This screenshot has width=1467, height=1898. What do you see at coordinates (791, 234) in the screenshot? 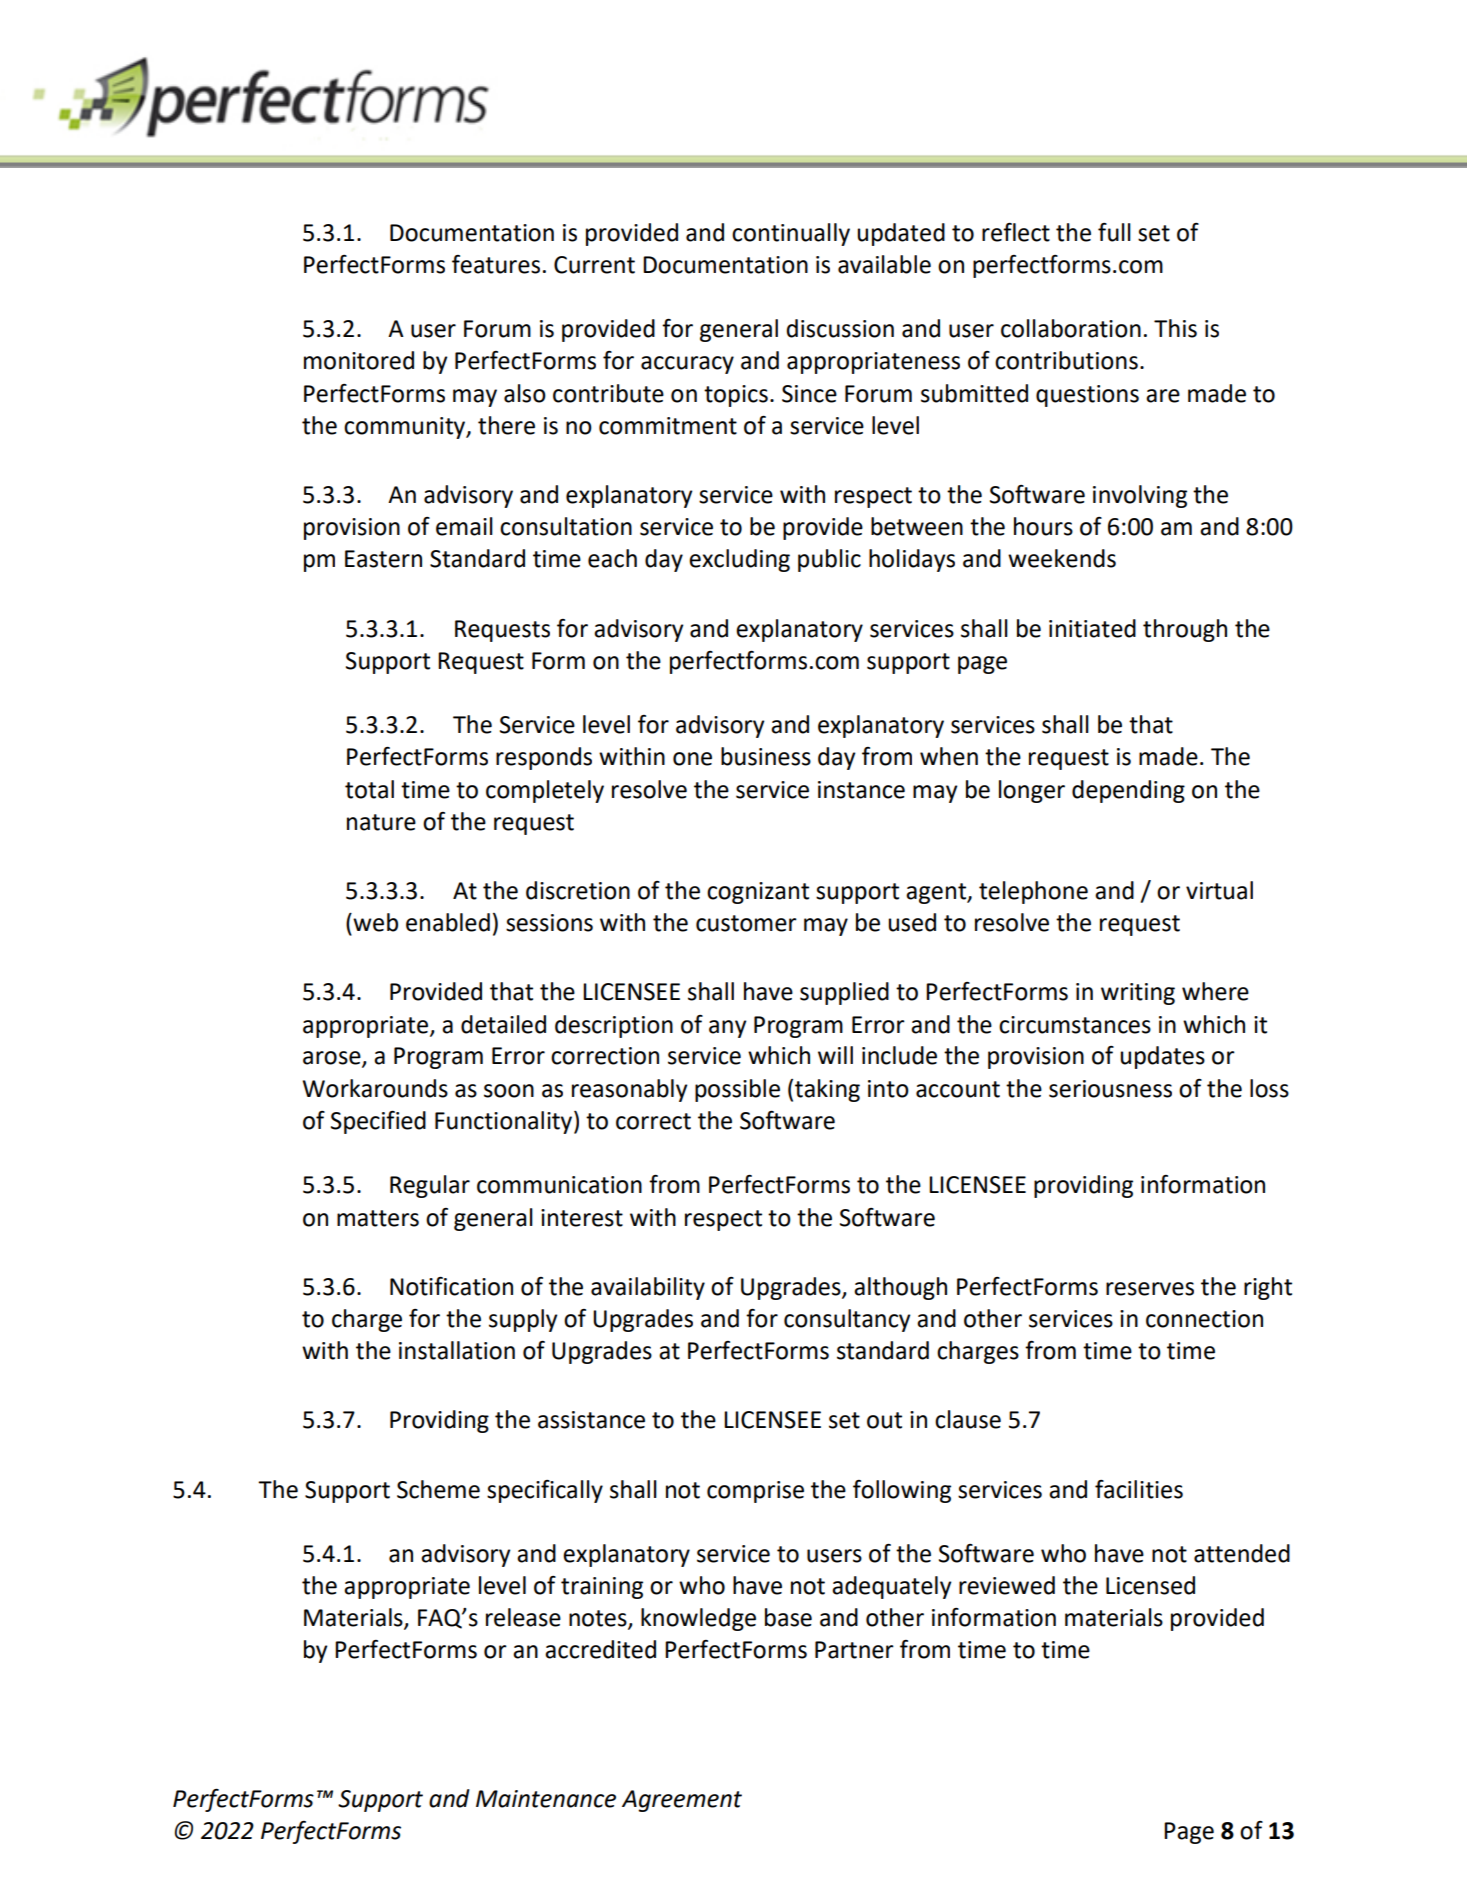
I see `continually` at bounding box center [791, 234].
